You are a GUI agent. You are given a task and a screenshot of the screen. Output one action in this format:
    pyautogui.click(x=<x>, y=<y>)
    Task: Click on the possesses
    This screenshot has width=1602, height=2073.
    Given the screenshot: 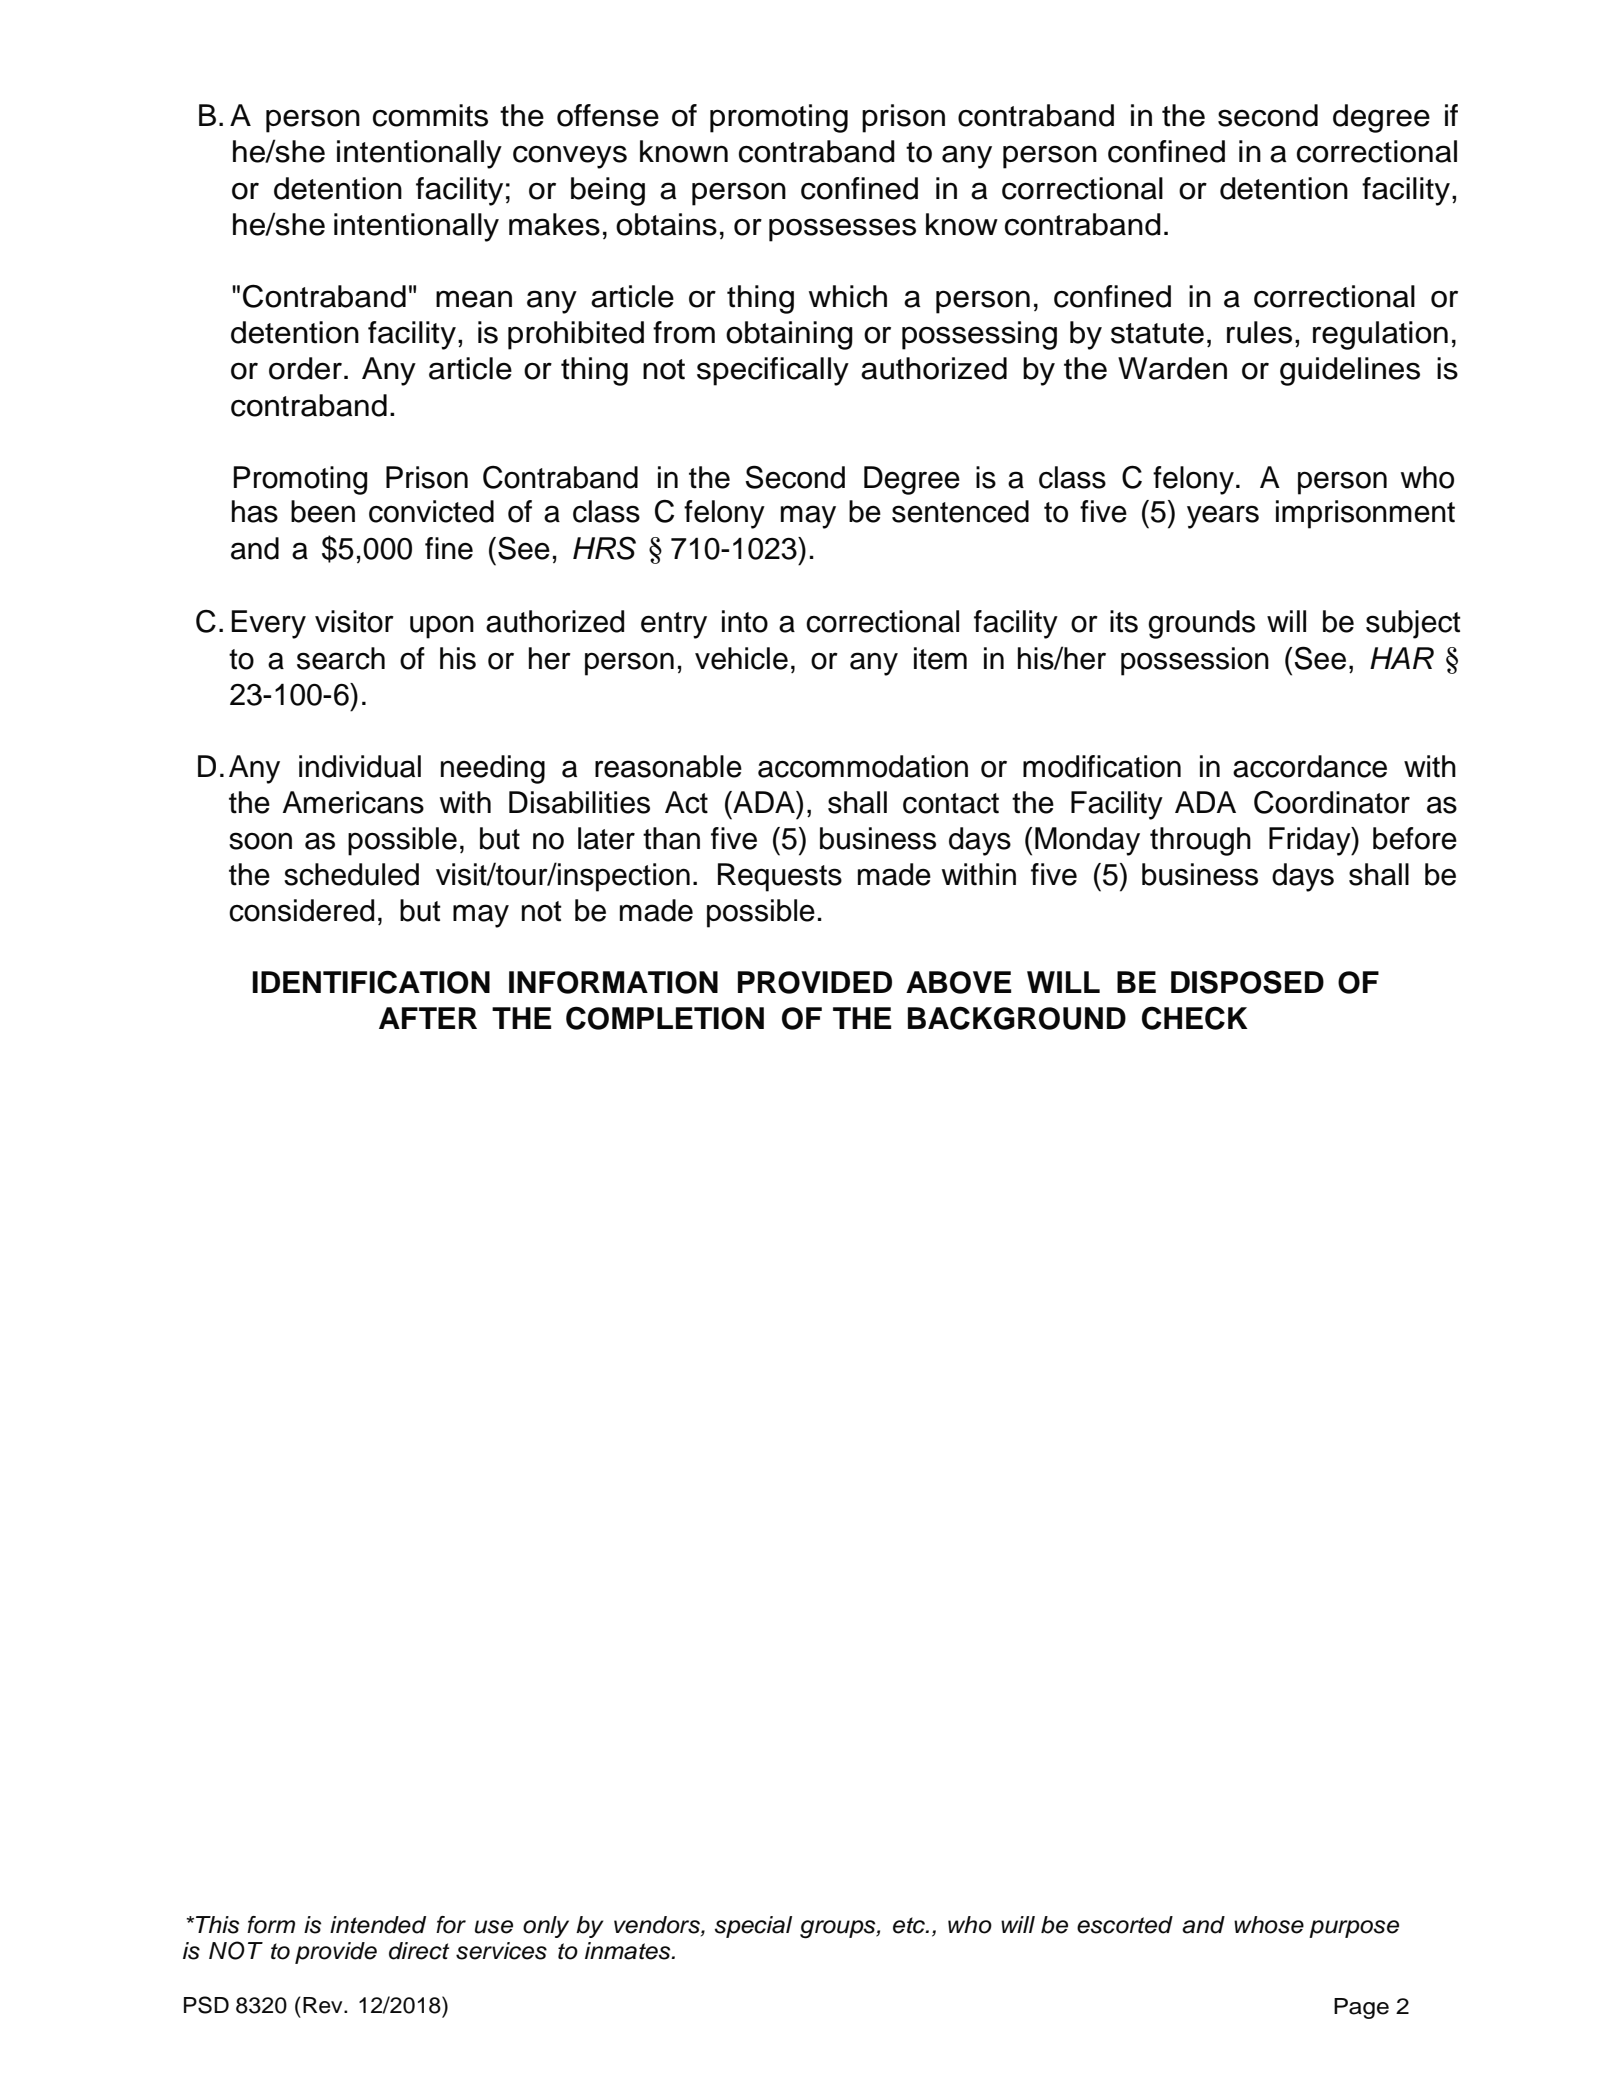 What is the action you would take?
    pyautogui.click(x=842, y=230)
